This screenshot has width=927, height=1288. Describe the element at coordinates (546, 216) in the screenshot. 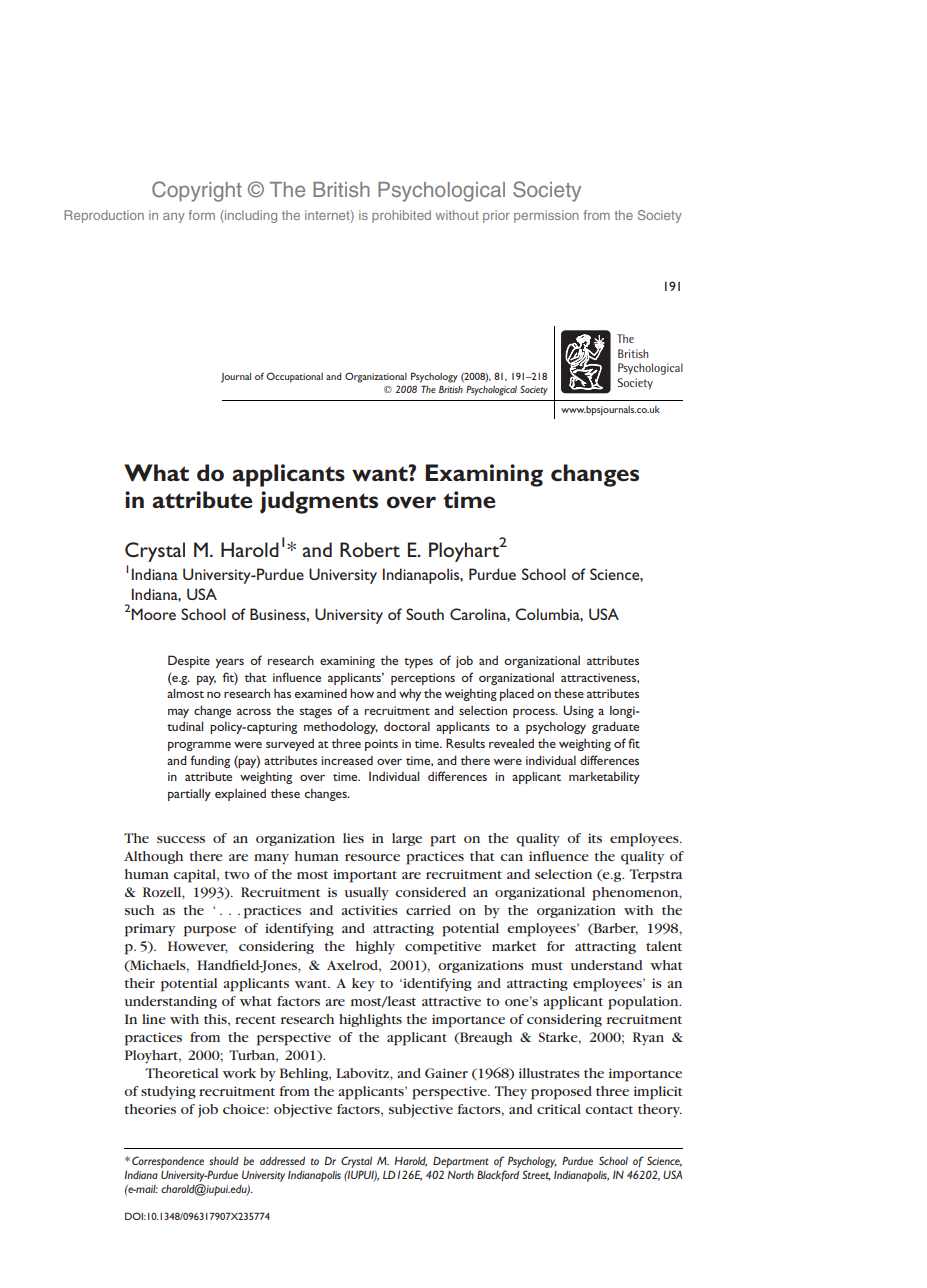

I see `permission` at that location.
